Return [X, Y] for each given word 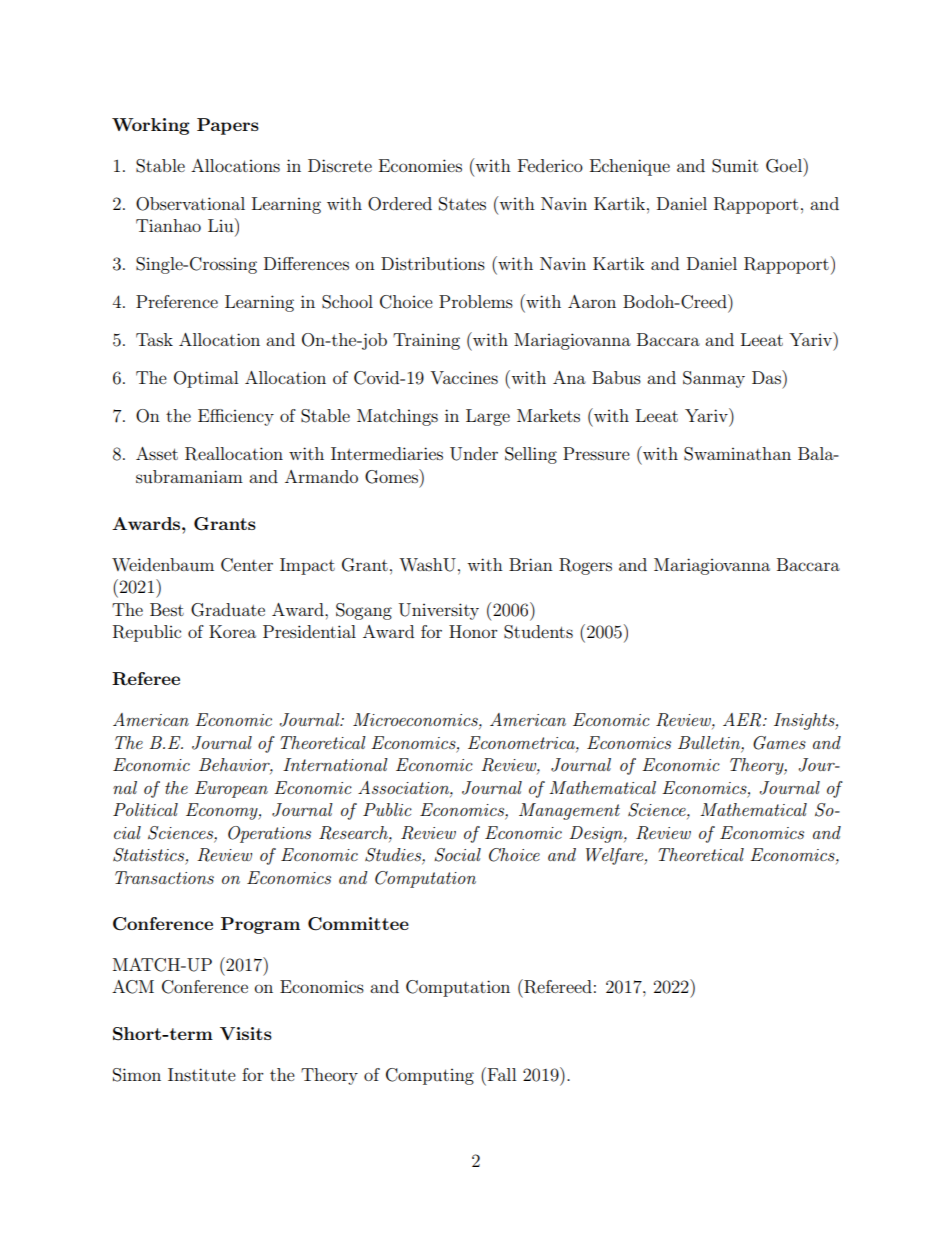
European [231, 789]
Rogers [585, 566]
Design [597, 834]
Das [767, 377]
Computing [430, 1076]
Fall [500, 1074]
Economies [420, 165]
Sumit [735, 166]
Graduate [228, 610]
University [439, 611]
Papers [228, 126]
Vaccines [464, 377]
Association [404, 787]
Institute [202, 1074]
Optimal [206, 379]
